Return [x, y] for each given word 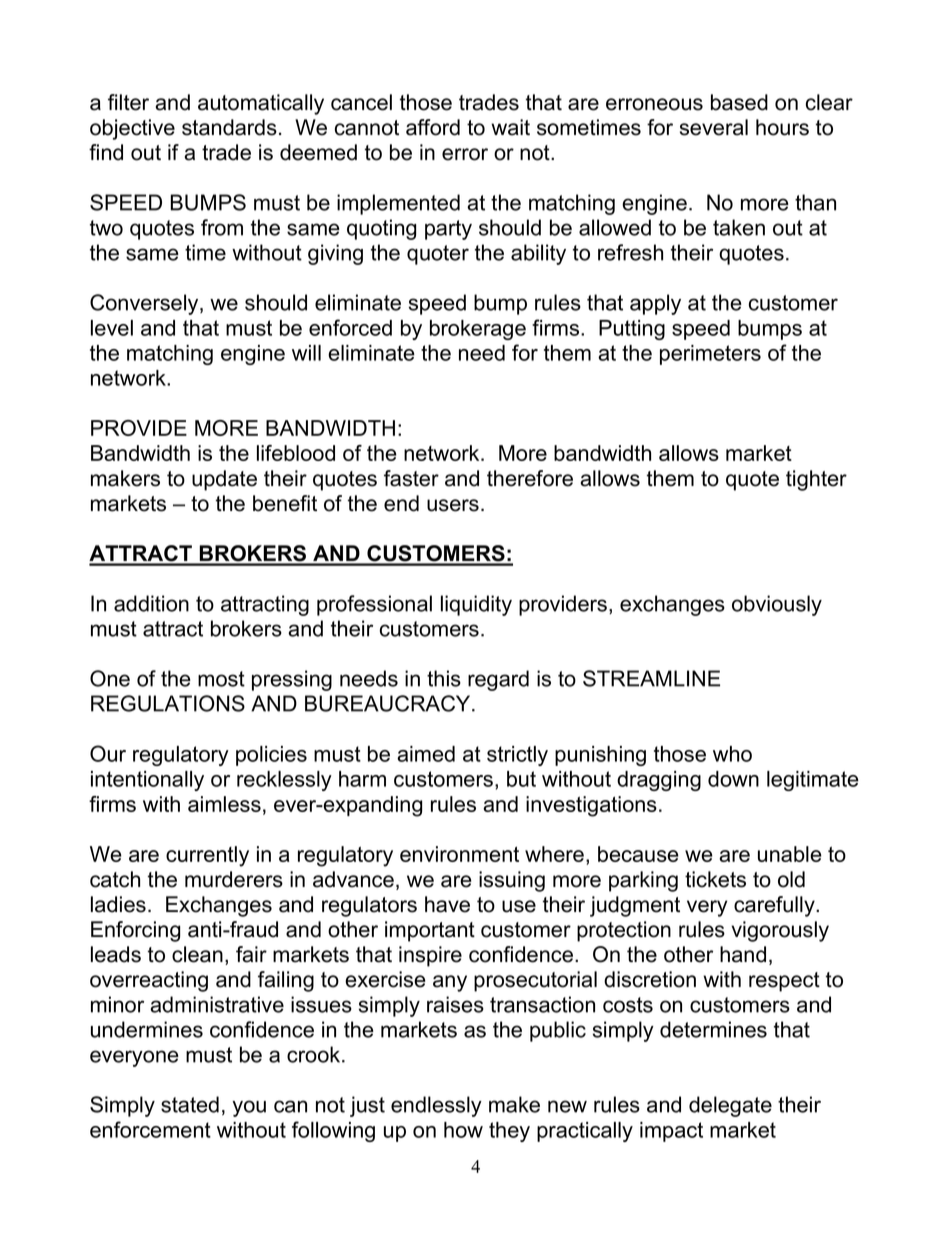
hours [782, 127]
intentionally [147, 781]
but [521, 779]
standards [229, 127]
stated [190, 1104]
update [224, 480]
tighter [816, 480]
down [733, 779]
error [465, 154]
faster [411, 478]
